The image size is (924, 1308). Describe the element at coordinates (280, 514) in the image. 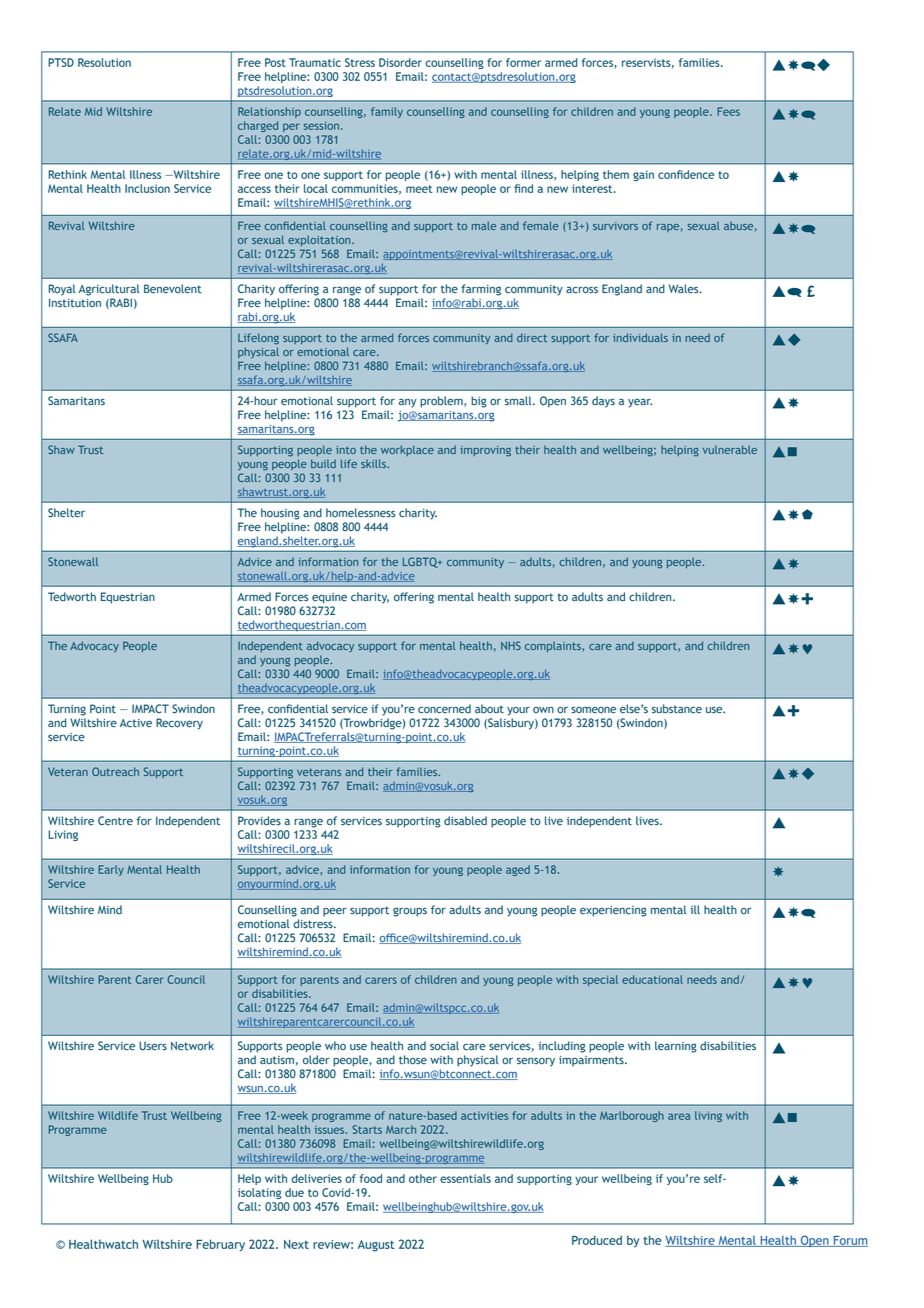

I see `housing` at that location.
